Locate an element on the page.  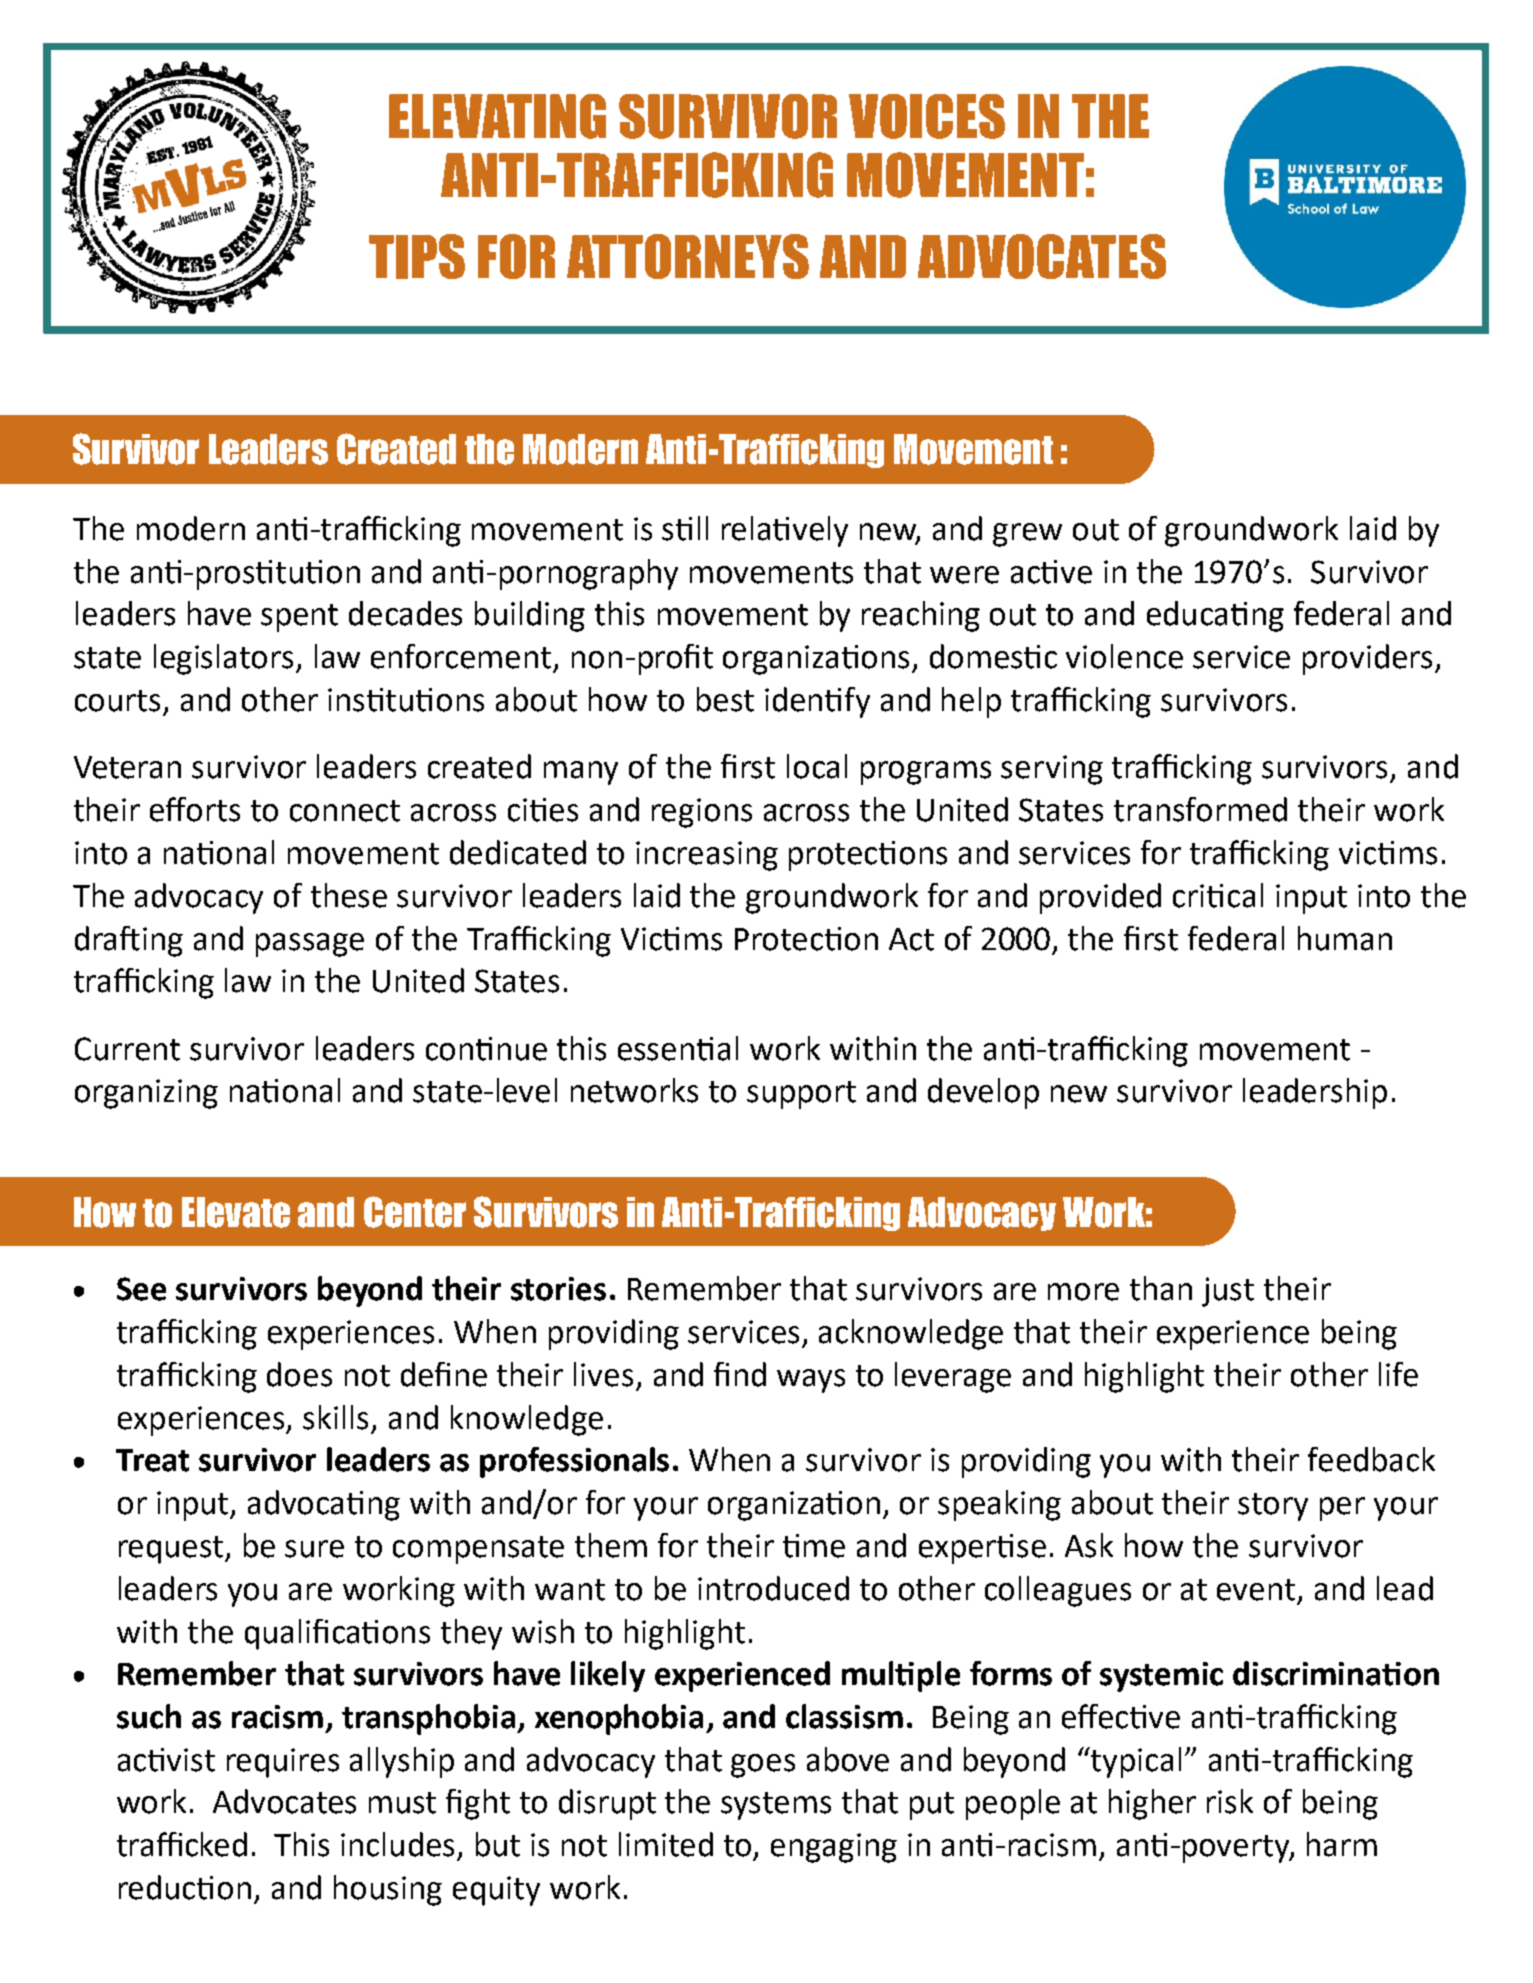
find is located at coordinates (740, 1374).
